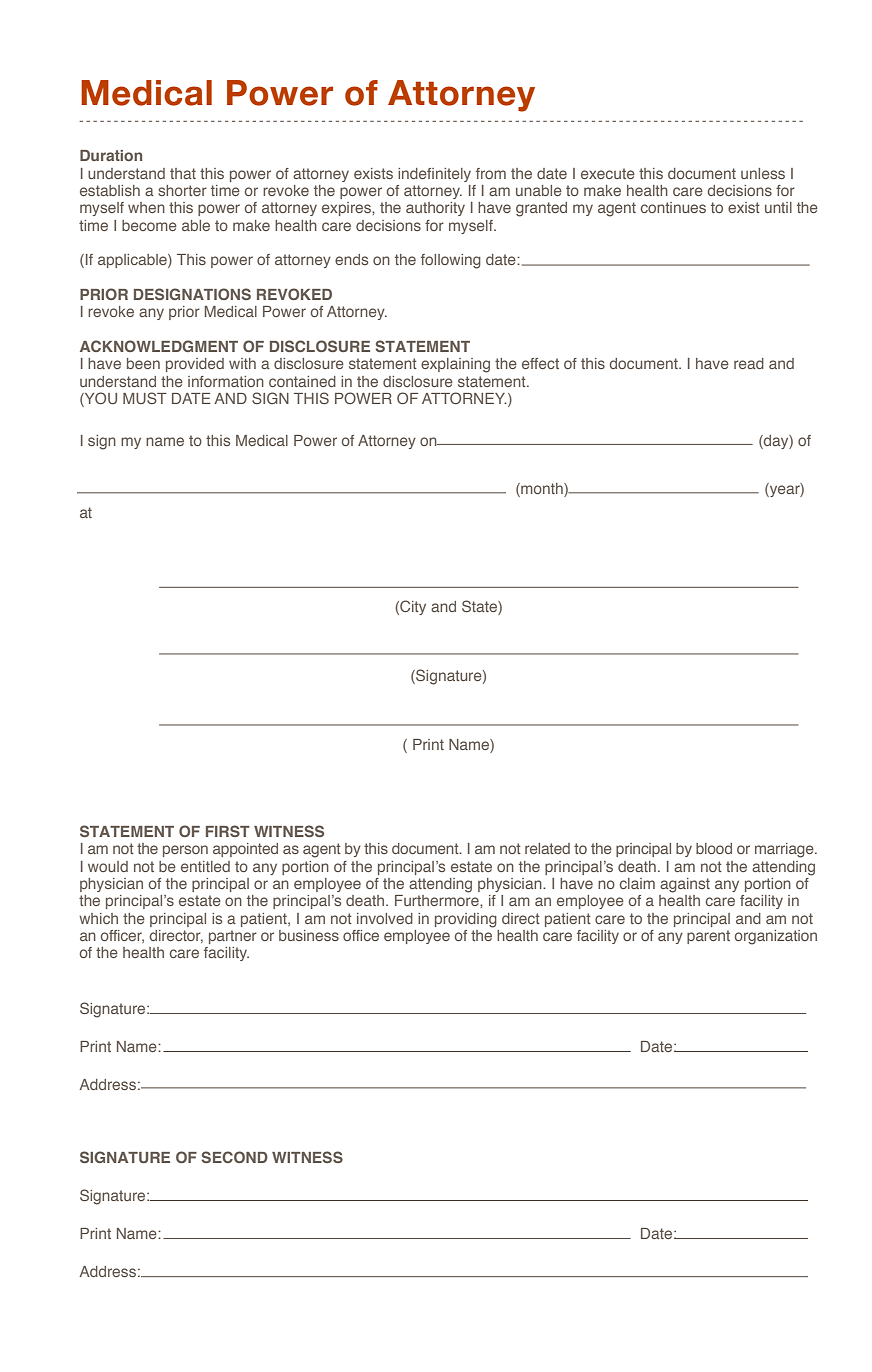  Describe the element at coordinates (145, 398) in the image. I see `MUST` at that location.
